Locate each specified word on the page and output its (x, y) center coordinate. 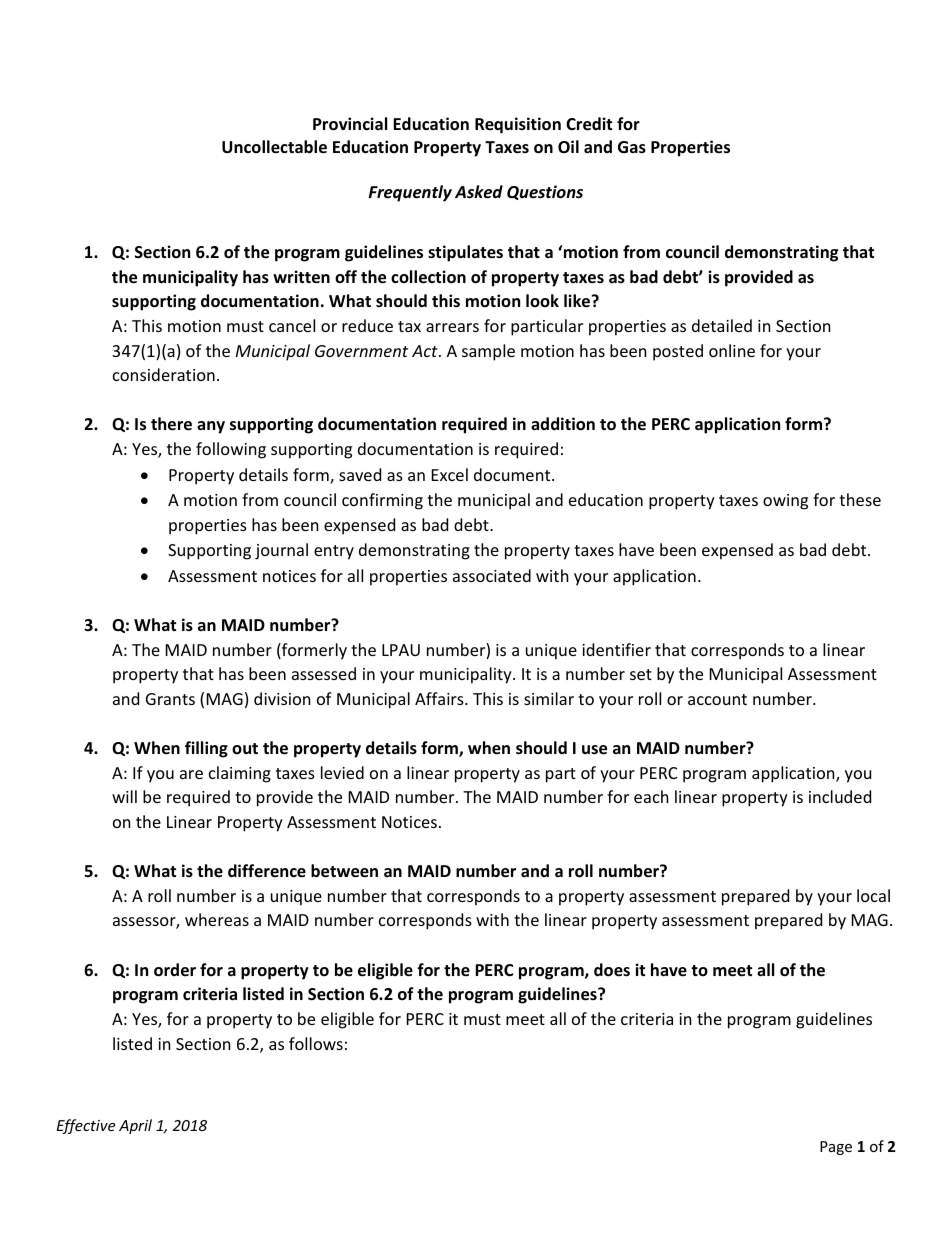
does (612, 970)
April (135, 1126)
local (873, 895)
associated (492, 575)
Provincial (350, 124)
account (717, 699)
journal (281, 551)
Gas (632, 147)
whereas (217, 919)
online (732, 350)
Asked (479, 192)
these (860, 499)
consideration (164, 374)
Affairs (440, 698)
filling (206, 749)
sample (488, 352)
